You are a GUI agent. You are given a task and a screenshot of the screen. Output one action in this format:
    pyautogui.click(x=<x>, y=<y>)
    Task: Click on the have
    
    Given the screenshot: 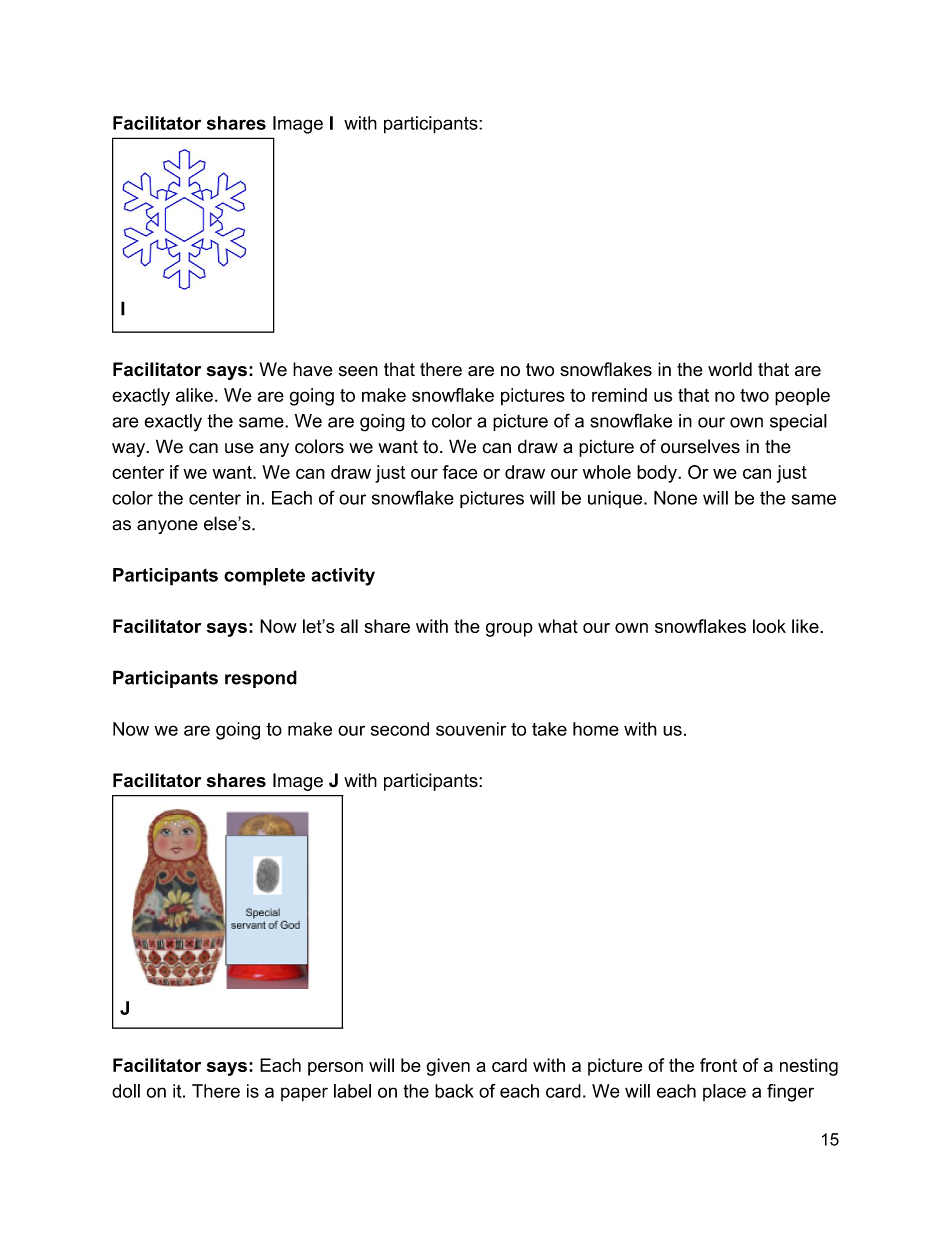 What is the action you would take?
    pyautogui.click(x=312, y=369)
